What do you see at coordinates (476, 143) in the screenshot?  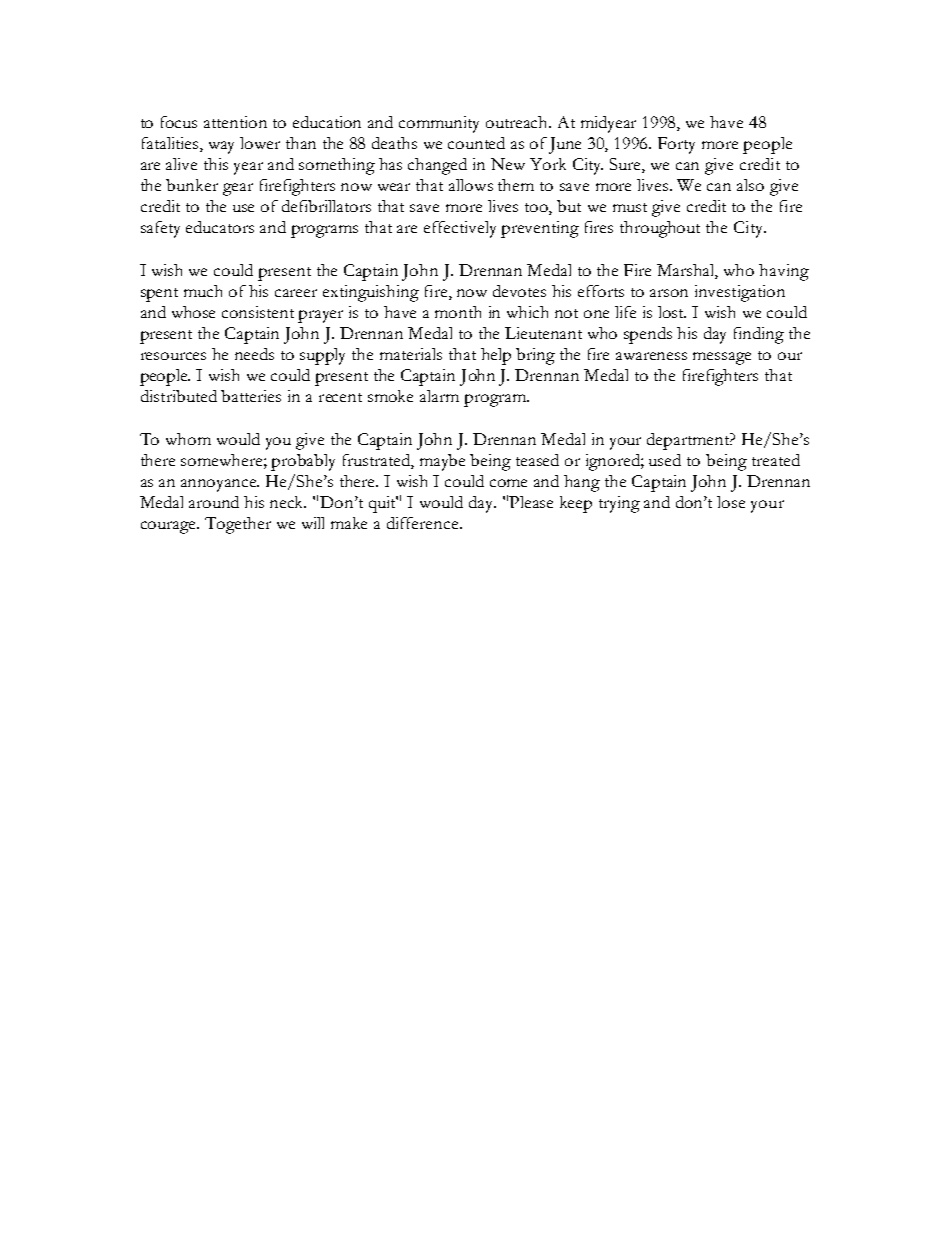 I see `counted` at bounding box center [476, 143].
